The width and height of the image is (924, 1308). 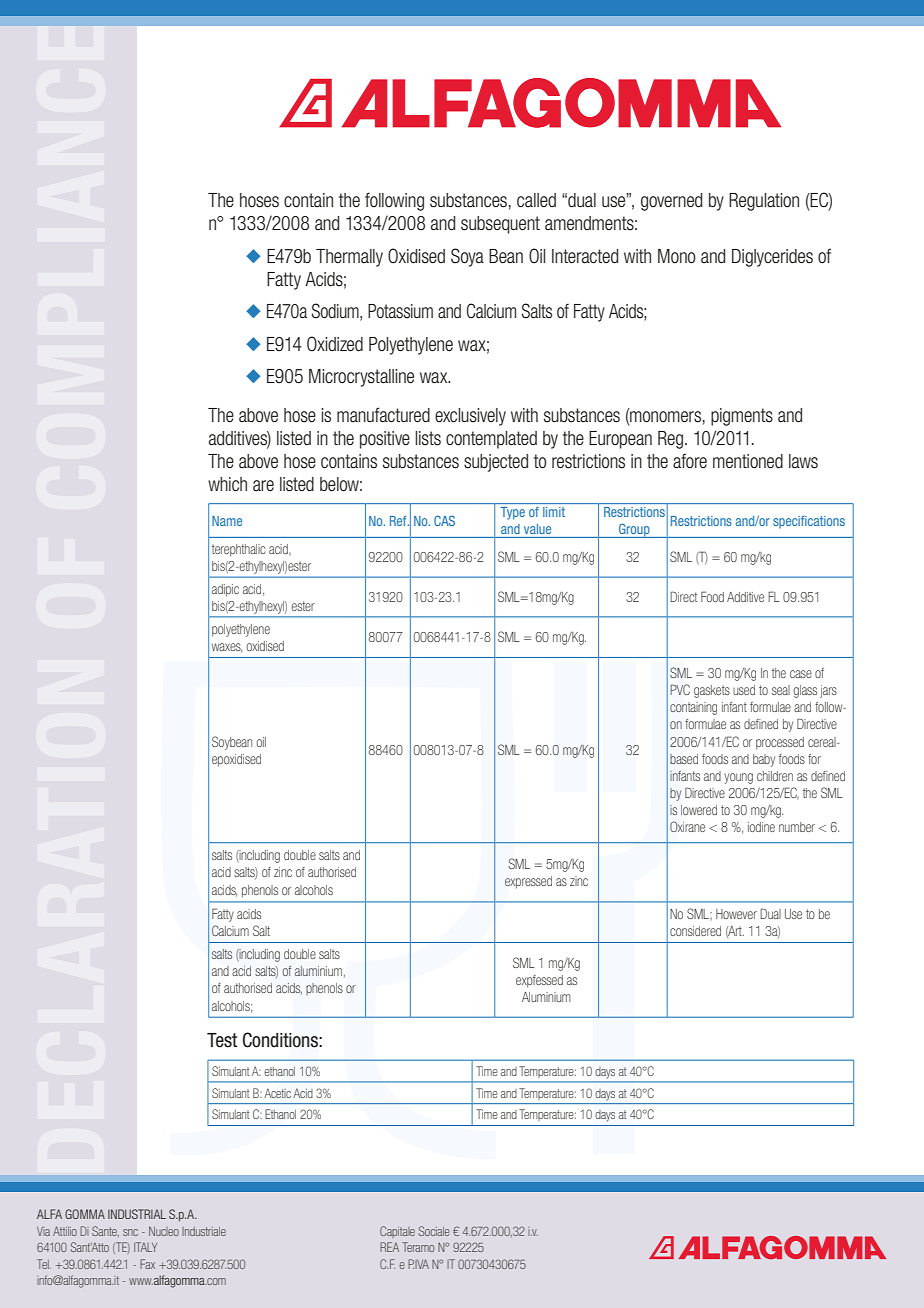 I want to click on specifications, so click(x=809, y=522).
